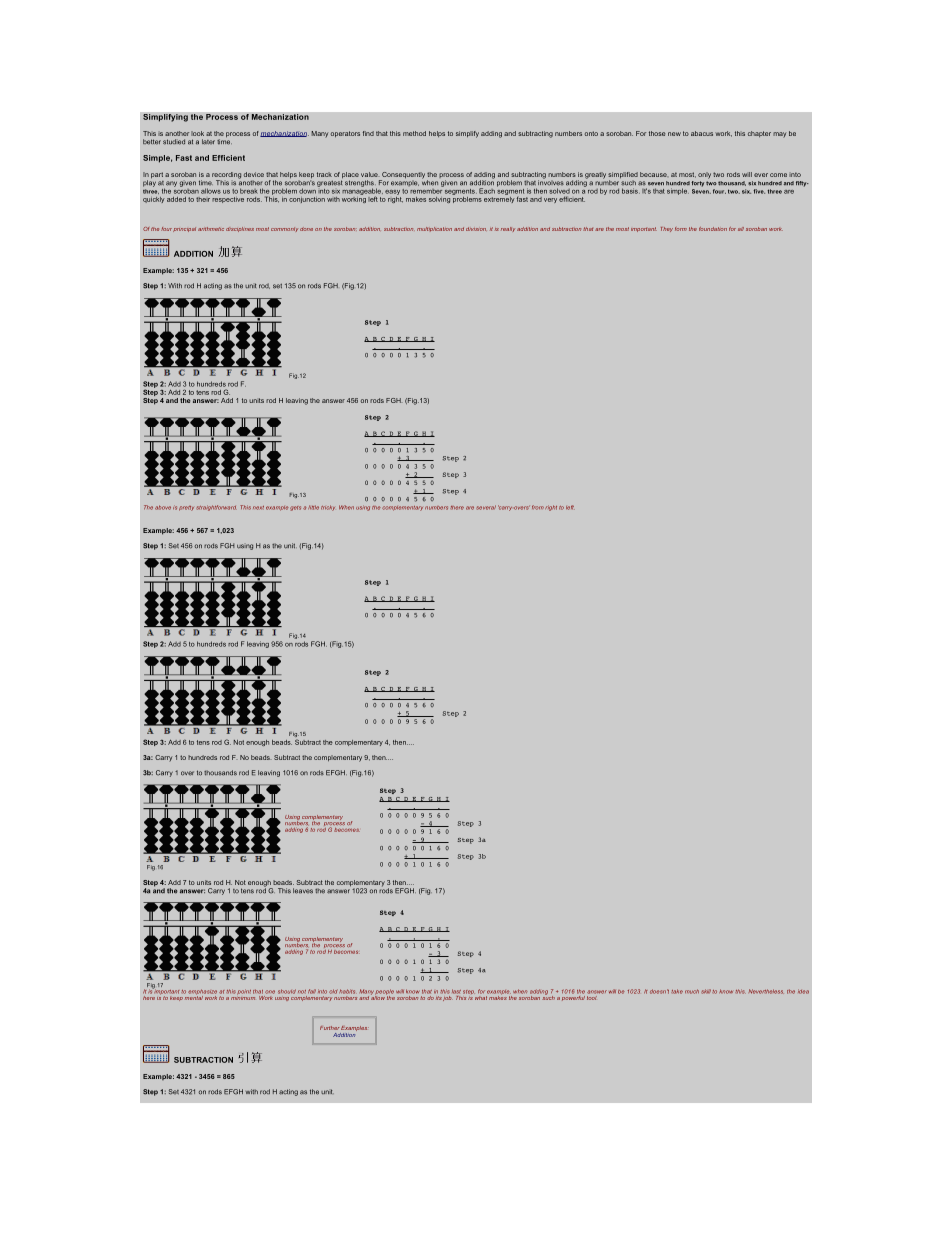 Image resolution: width=952 pixels, height=1233 pixels. What do you see at coordinates (487, 191) in the screenshot?
I see `Each` at bounding box center [487, 191].
